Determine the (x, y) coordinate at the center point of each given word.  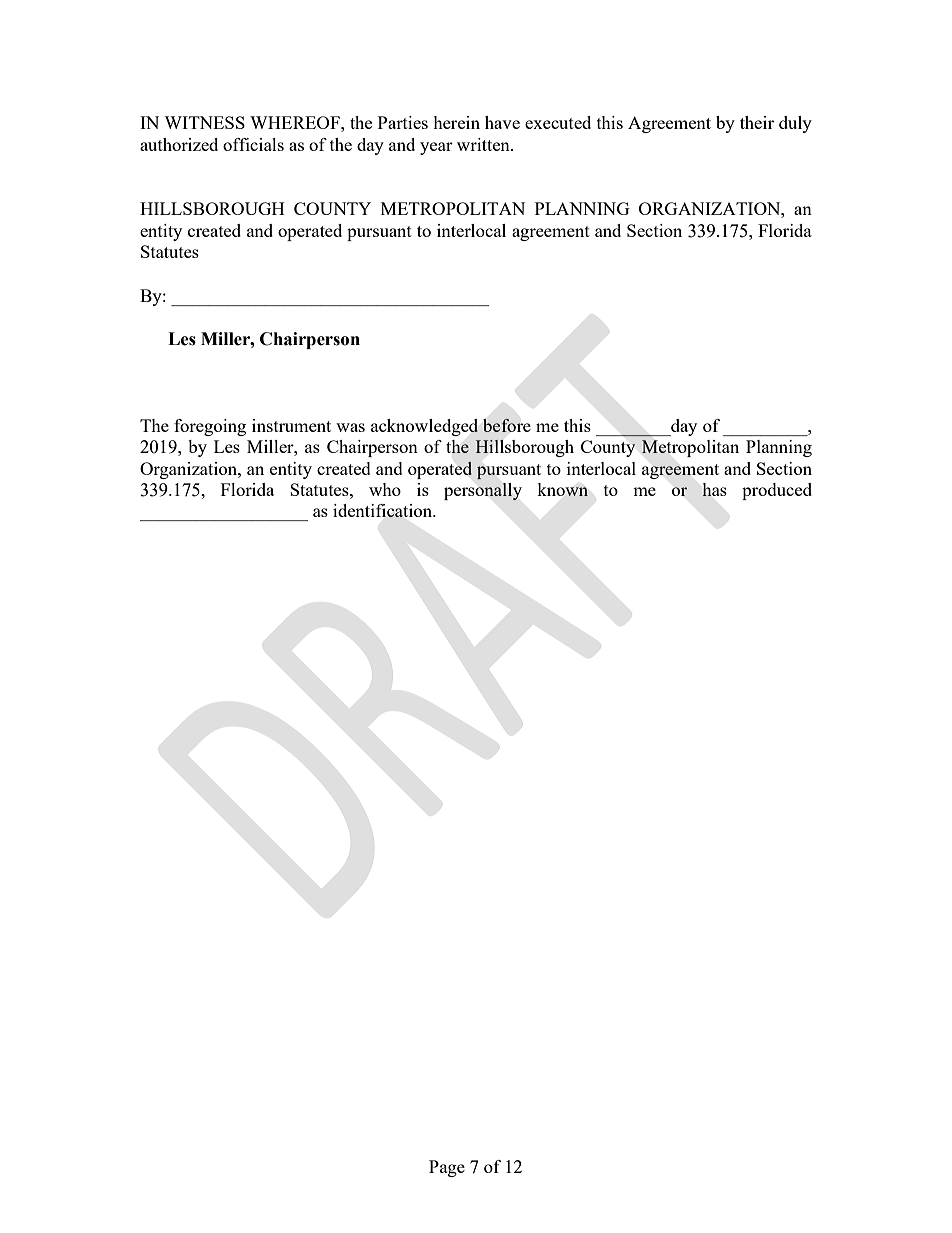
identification (384, 510)
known (562, 489)
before (506, 425)
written (484, 144)
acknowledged (424, 427)
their (757, 122)
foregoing (210, 427)
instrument (291, 425)
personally (483, 491)
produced (777, 491)
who (385, 489)
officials (253, 144)
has (714, 489)
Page (447, 1168)
